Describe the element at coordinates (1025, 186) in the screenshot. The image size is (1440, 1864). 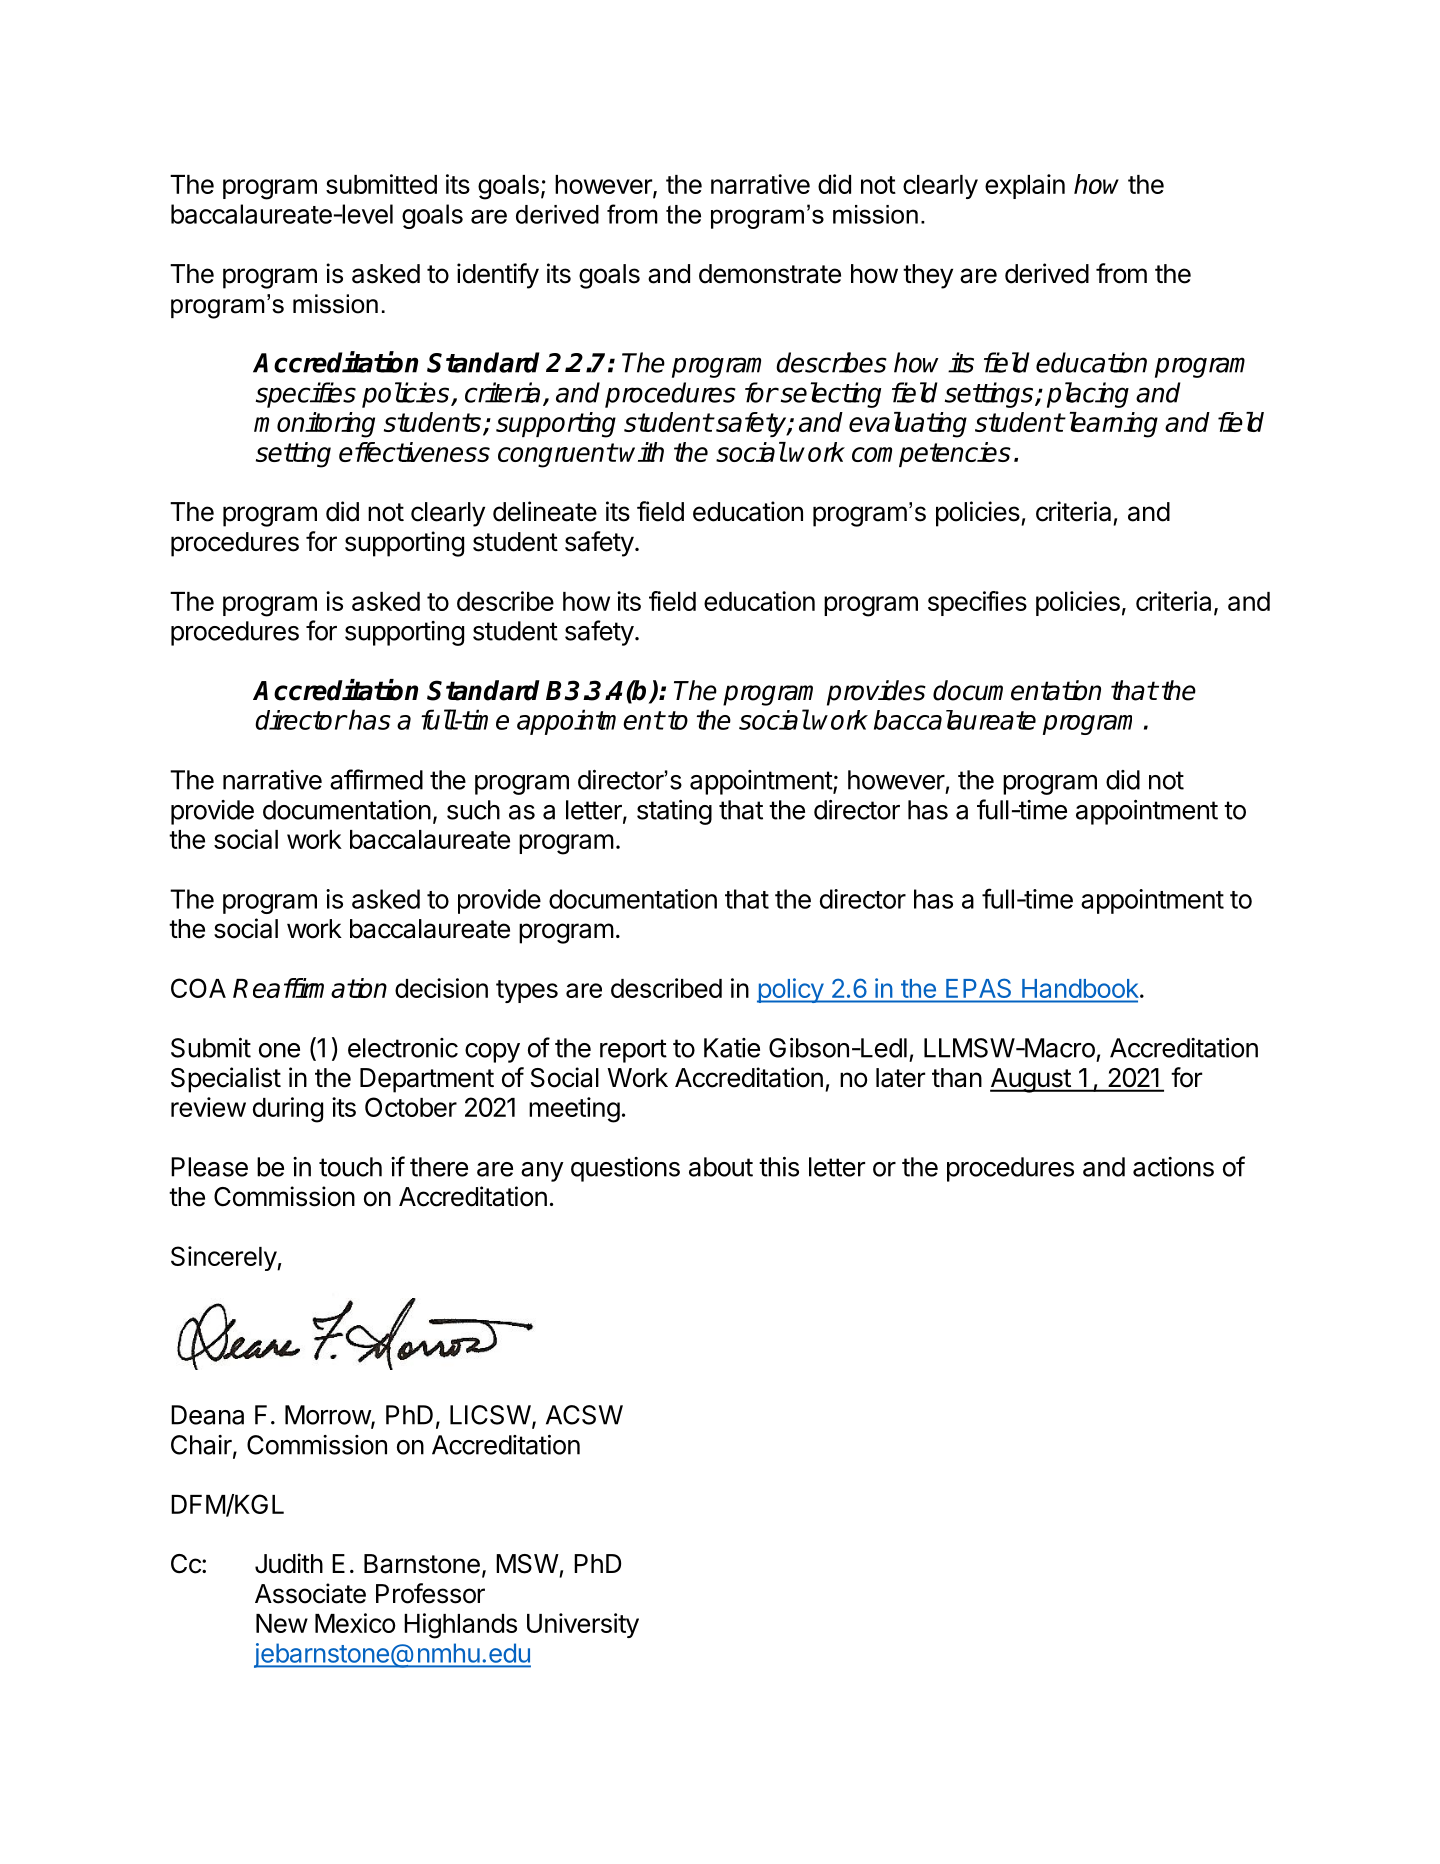
I see `explain` at that location.
